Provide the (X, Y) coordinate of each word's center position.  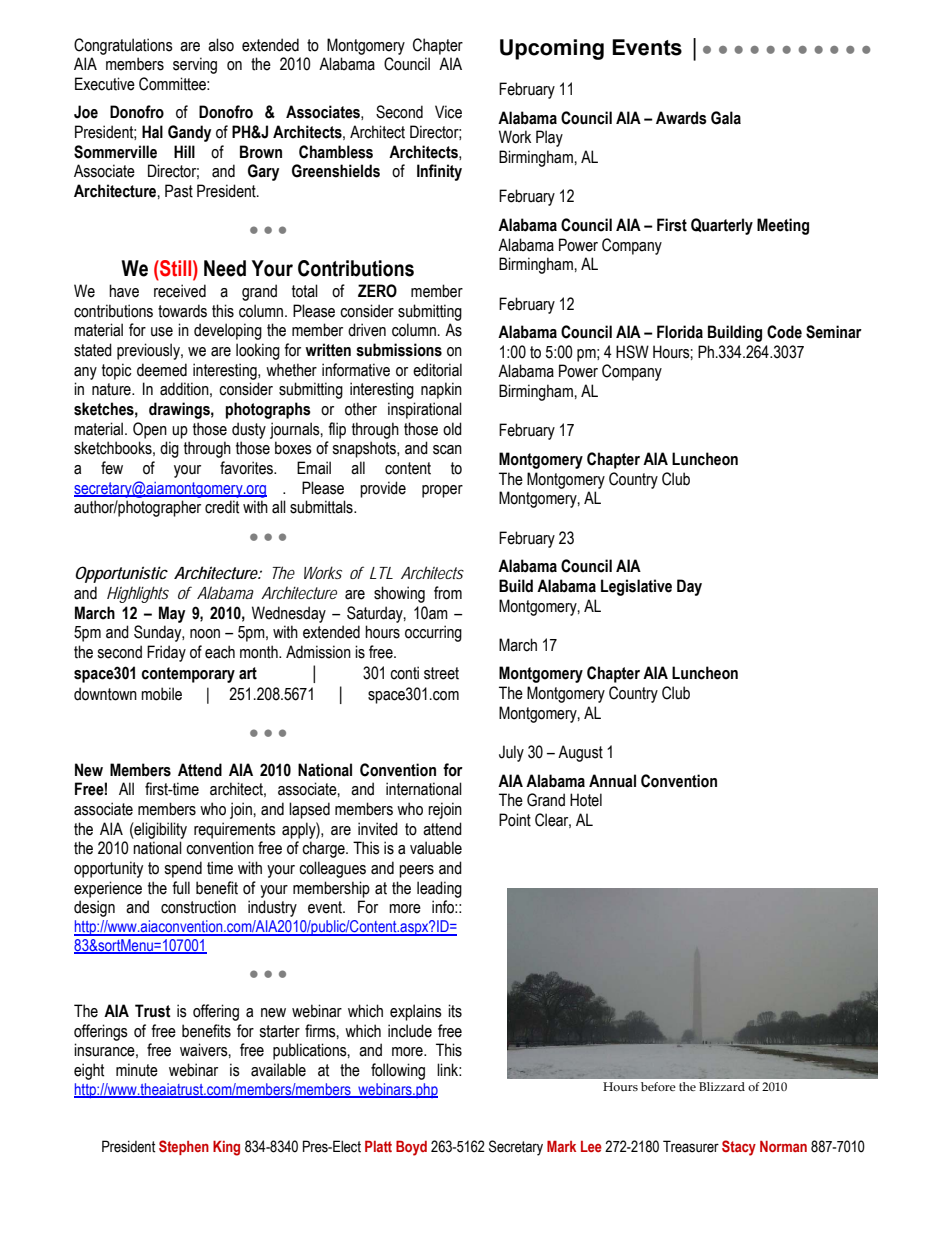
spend (183, 869)
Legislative (636, 587)
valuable (436, 848)
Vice (448, 112)
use (162, 332)
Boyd (411, 1148)
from (448, 593)
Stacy (739, 1148)
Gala (726, 118)
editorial (437, 370)
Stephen (184, 1147)
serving (195, 65)
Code (784, 332)
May (172, 614)
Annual (612, 781)
